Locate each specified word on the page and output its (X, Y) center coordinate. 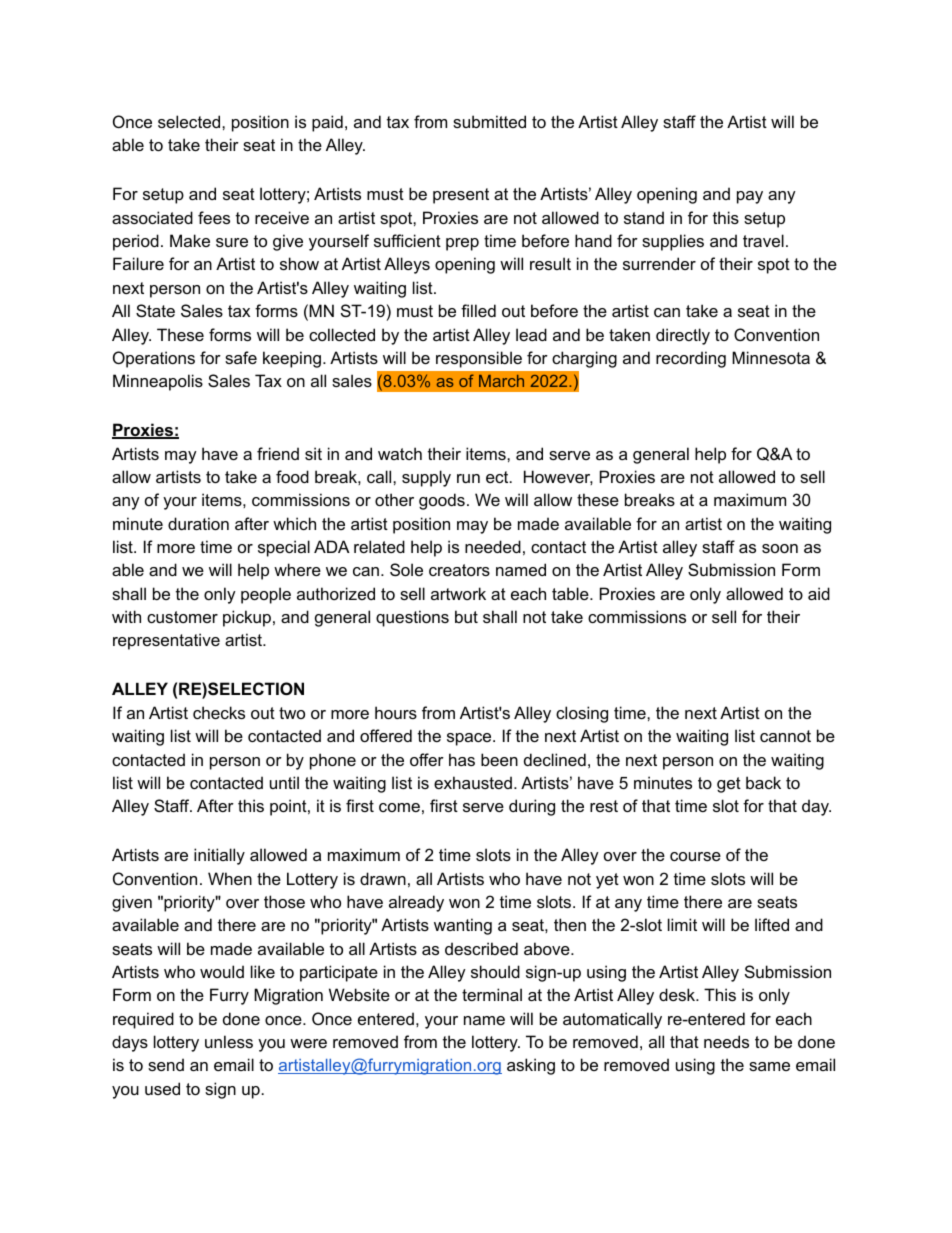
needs (726, 1041)
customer (182, 617)
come (399, 807)
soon (780, 548)
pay (750, 197)
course (695, 856)
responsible (479, 359)
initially (219, 856)
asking (531, 1066)
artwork (458, 593)
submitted (489, 121)
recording (691, 359)
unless (229, 1041)
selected (190, 121)
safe (241, 357)
